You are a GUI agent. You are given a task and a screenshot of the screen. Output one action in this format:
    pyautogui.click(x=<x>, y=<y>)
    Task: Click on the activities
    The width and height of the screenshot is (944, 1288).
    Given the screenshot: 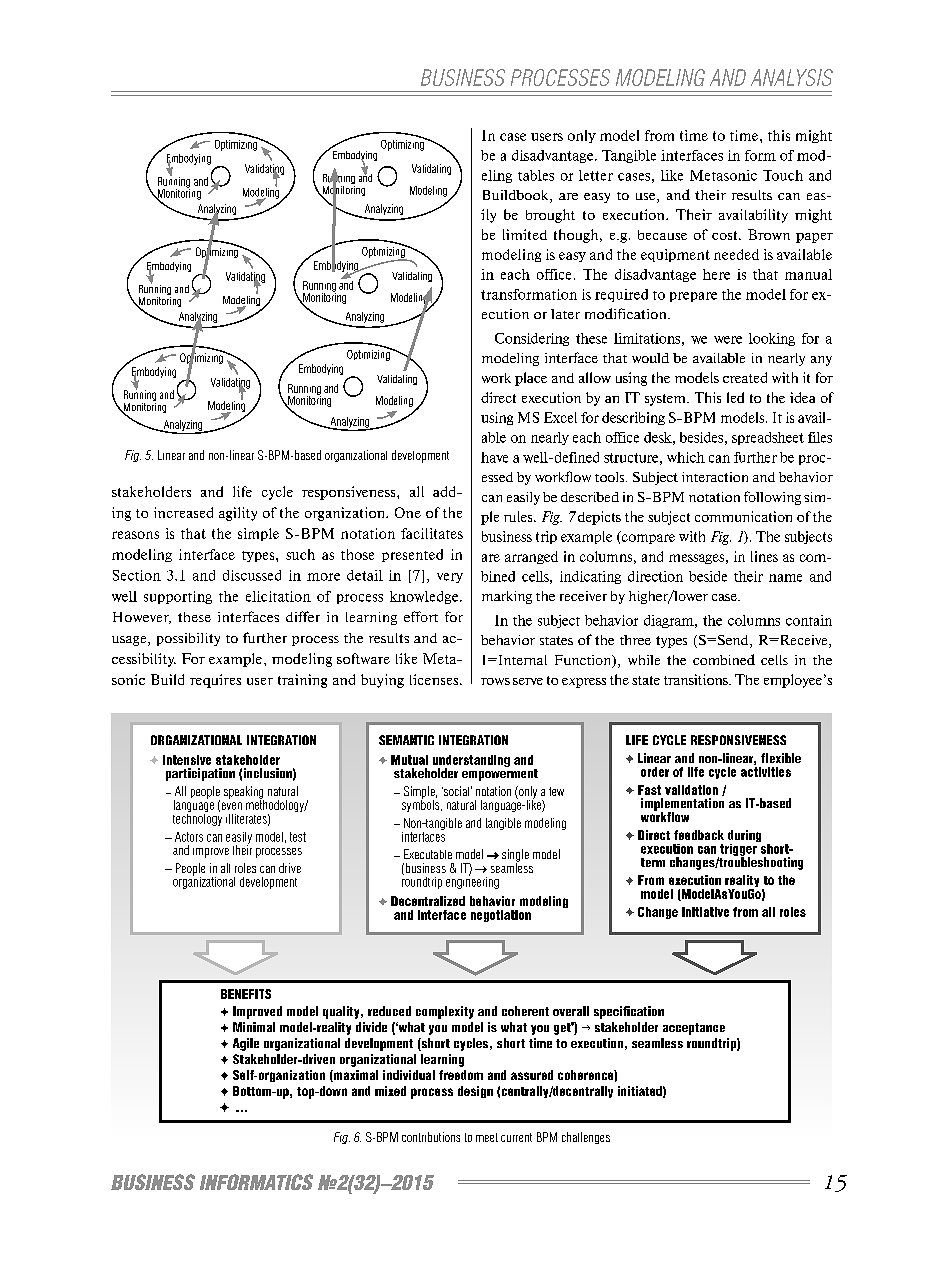 What is the action you would take?
    pyautogui.click(x=766, y=770)
